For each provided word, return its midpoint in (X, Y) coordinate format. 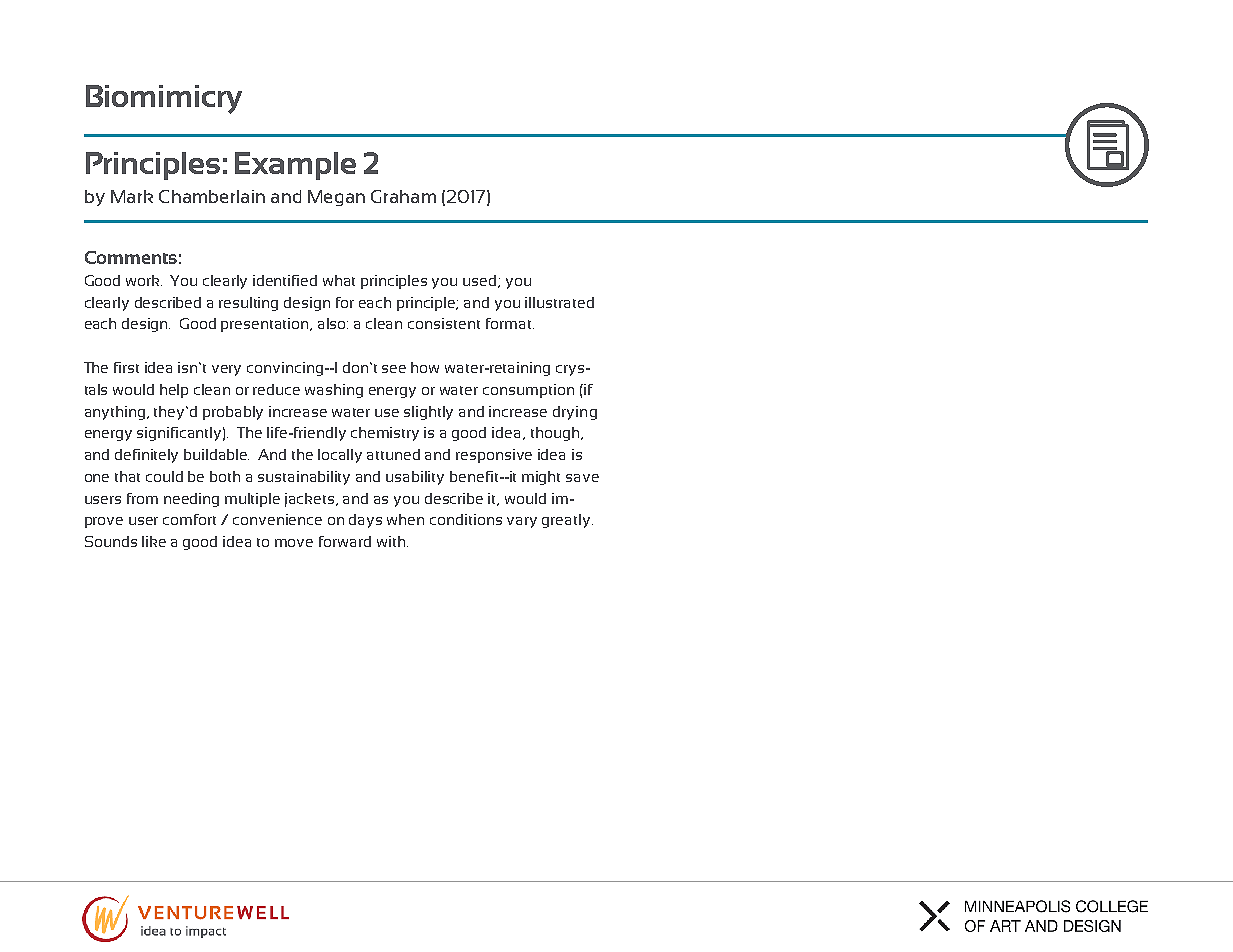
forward (345, 541)
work (144, 280)
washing (334, 391)
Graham (403, 196)
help (174, 391)
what (339, 280)
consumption (528, 391)
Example (295, 166)
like (154, 541)
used (481, 281)
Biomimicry (164, 99)
